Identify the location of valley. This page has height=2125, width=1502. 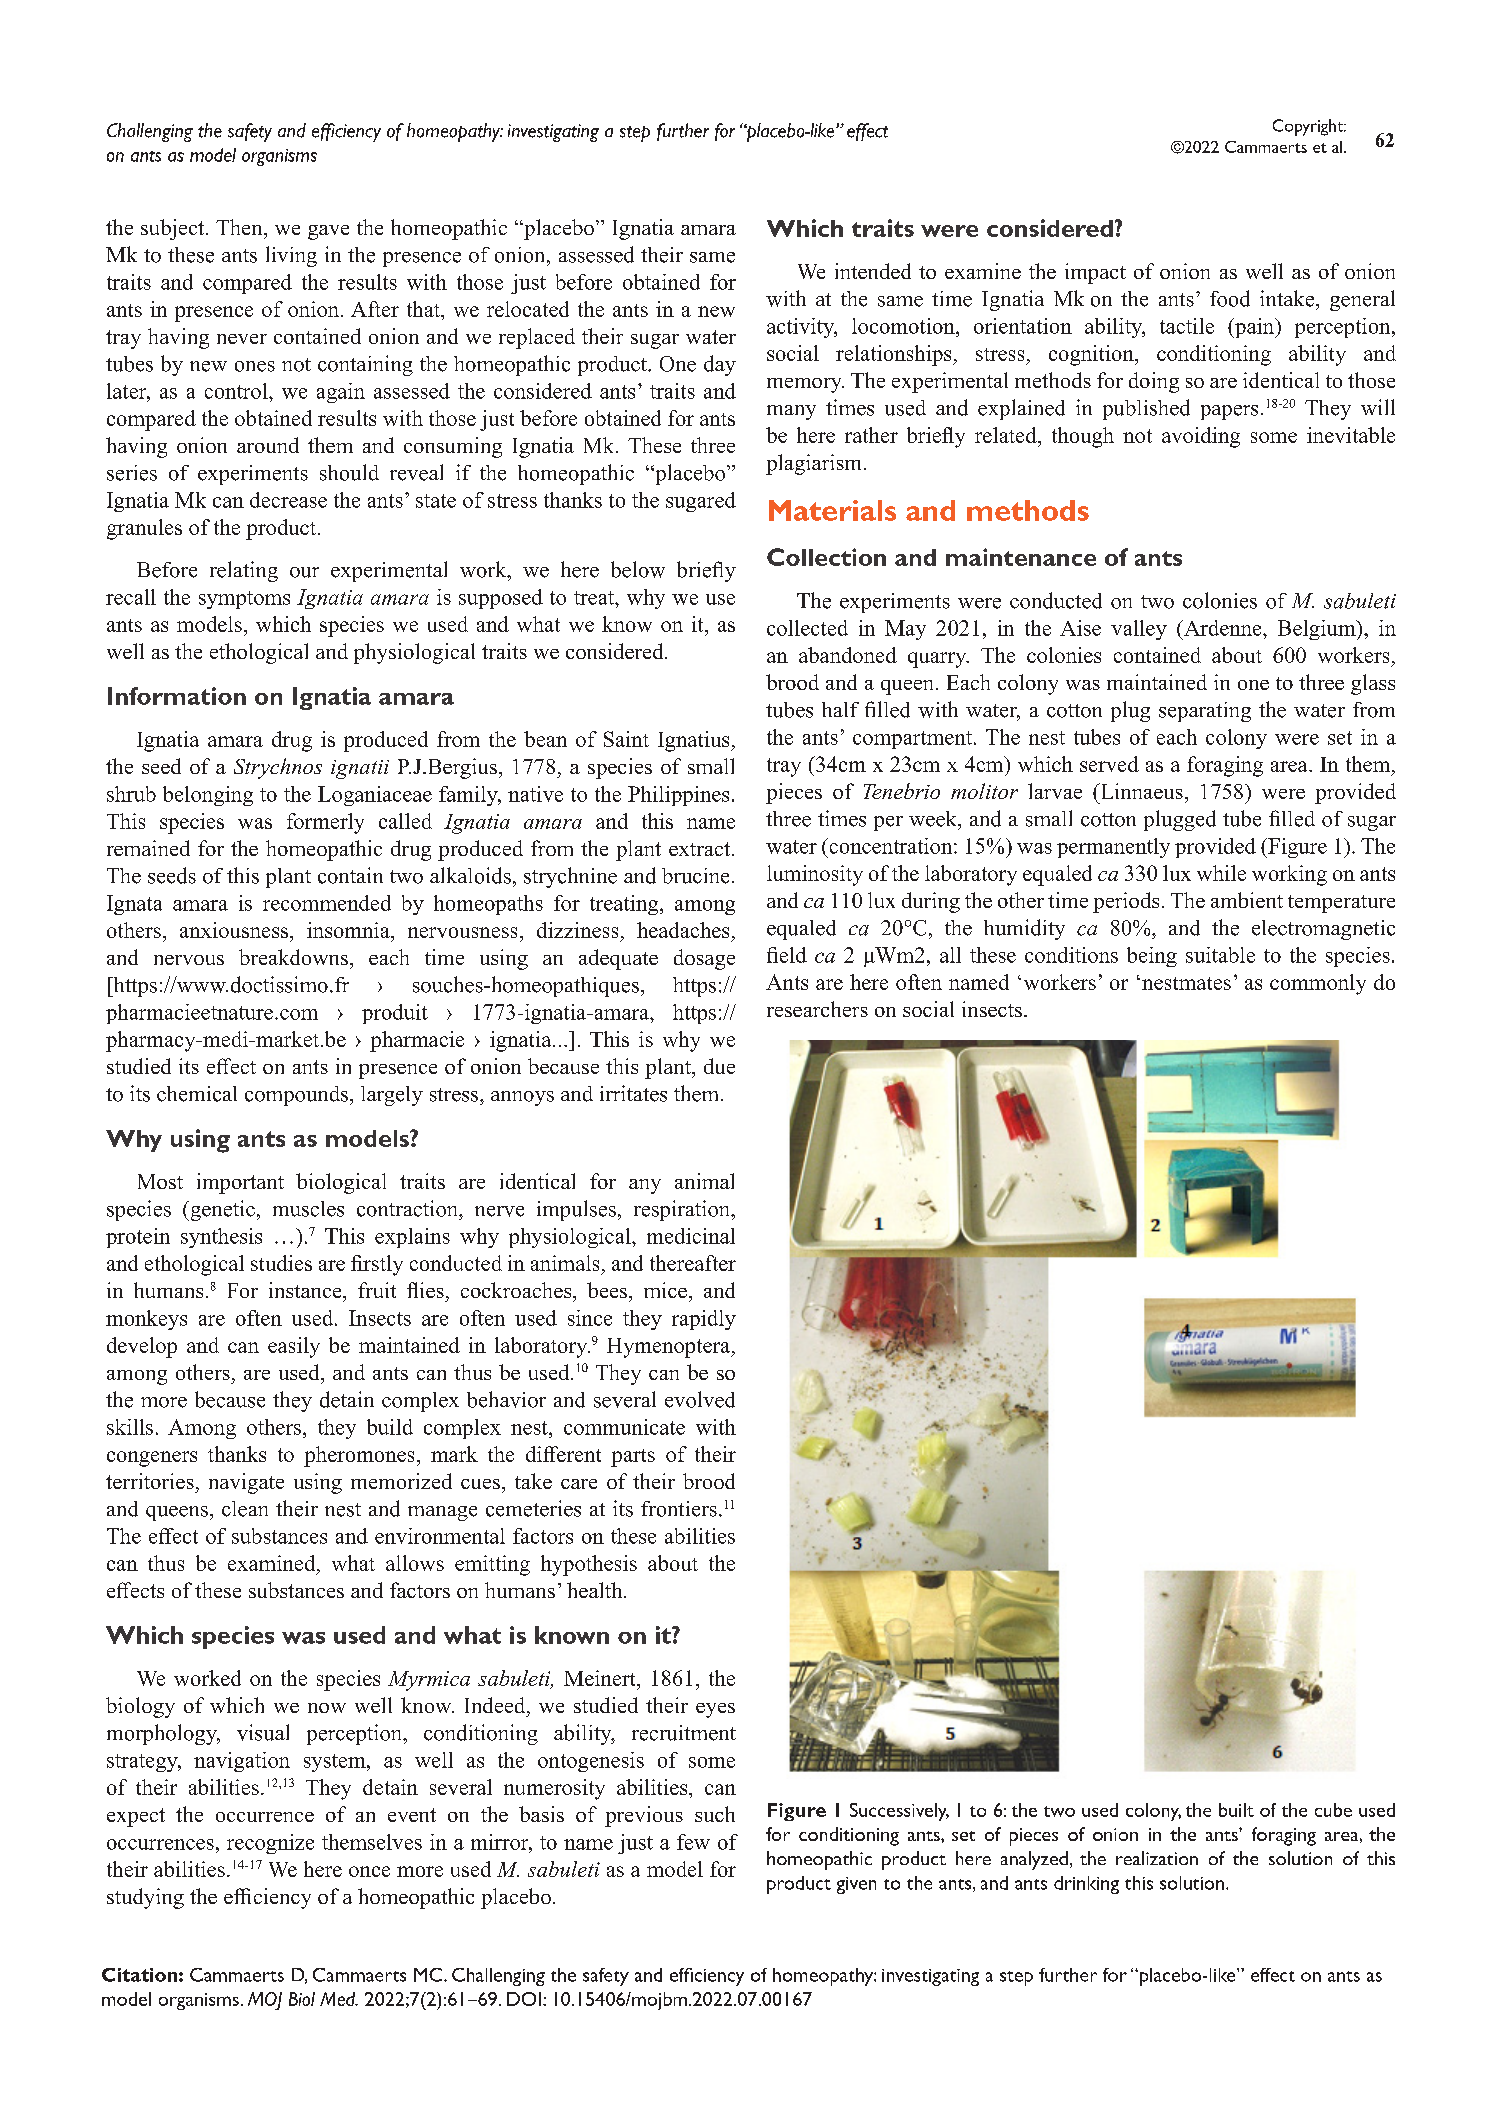
(1139, 630).
